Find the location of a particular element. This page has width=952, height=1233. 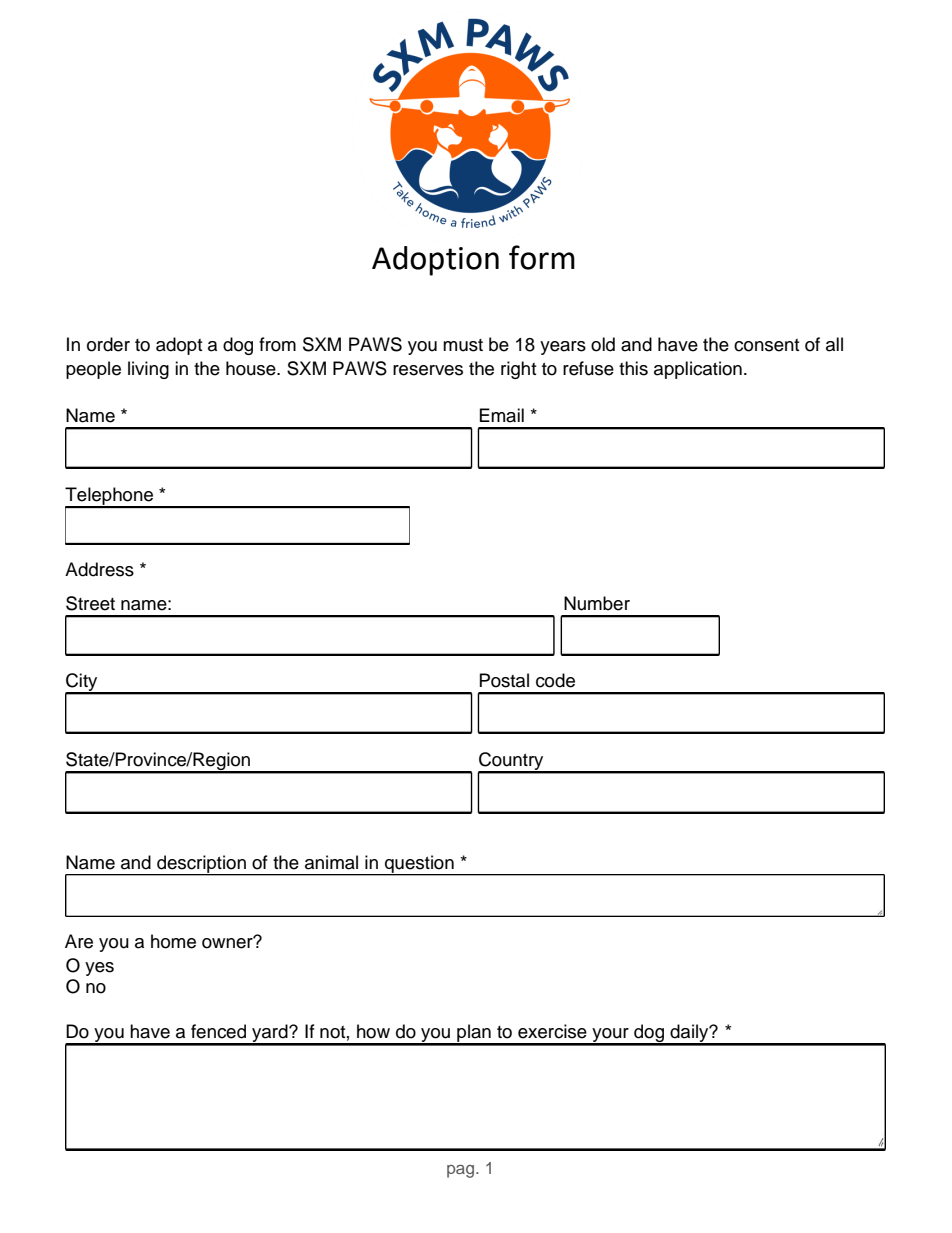

how is located at coordinates (373, 1031).
